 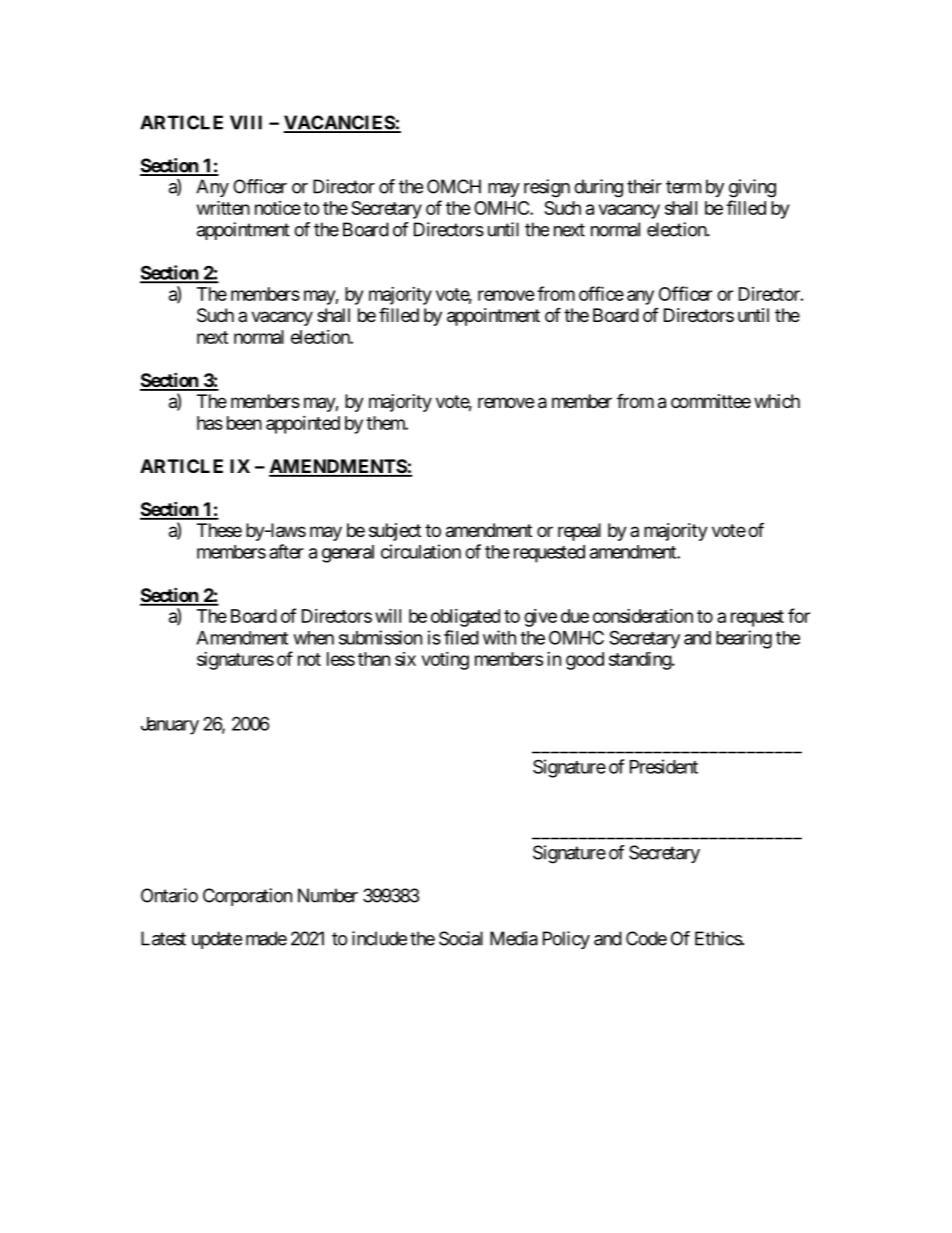 I want to click on VIII, so click(x=246, y=122).
